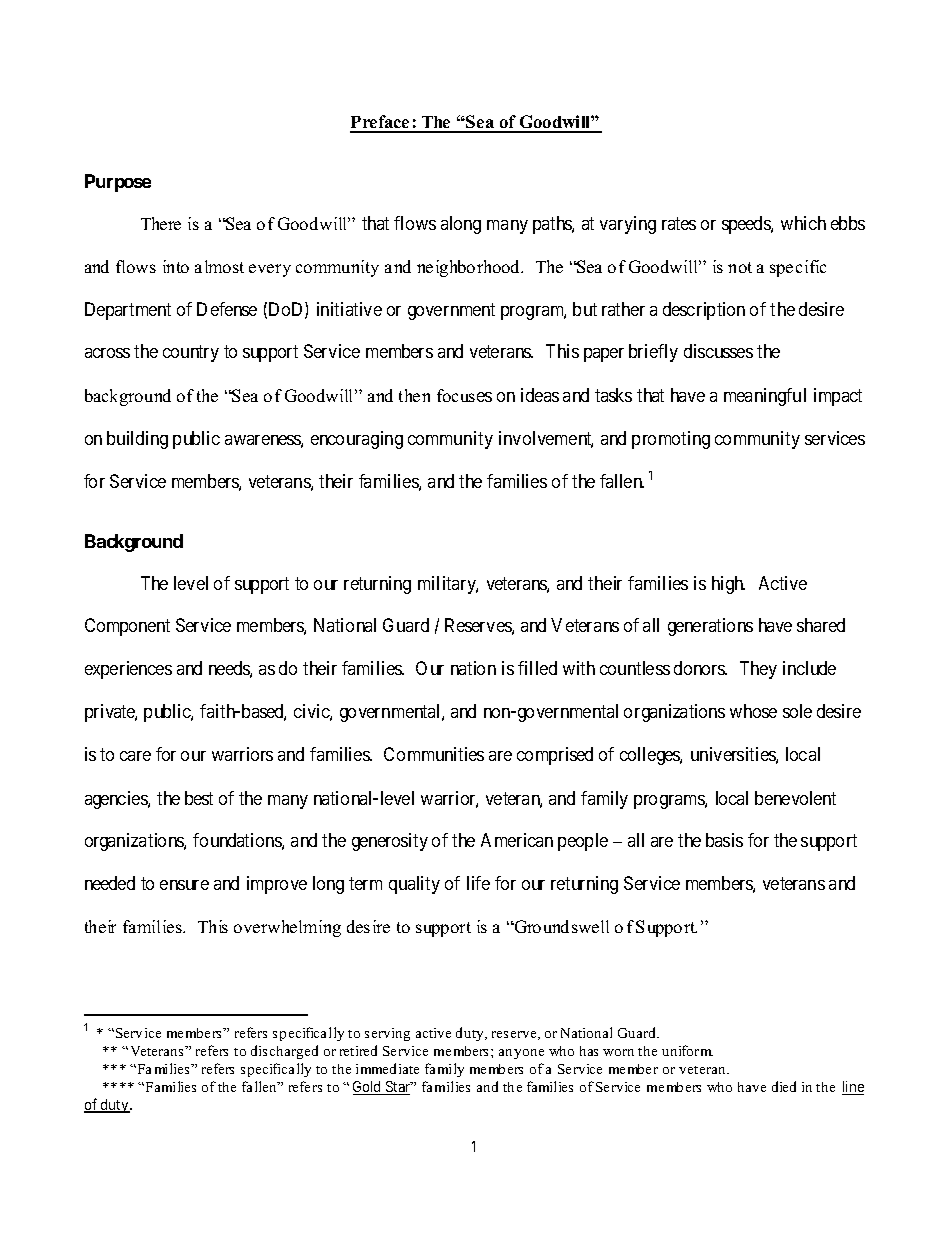 The width and height of the document is (952, 1233). I want to click on generations, so click(710, 627).
